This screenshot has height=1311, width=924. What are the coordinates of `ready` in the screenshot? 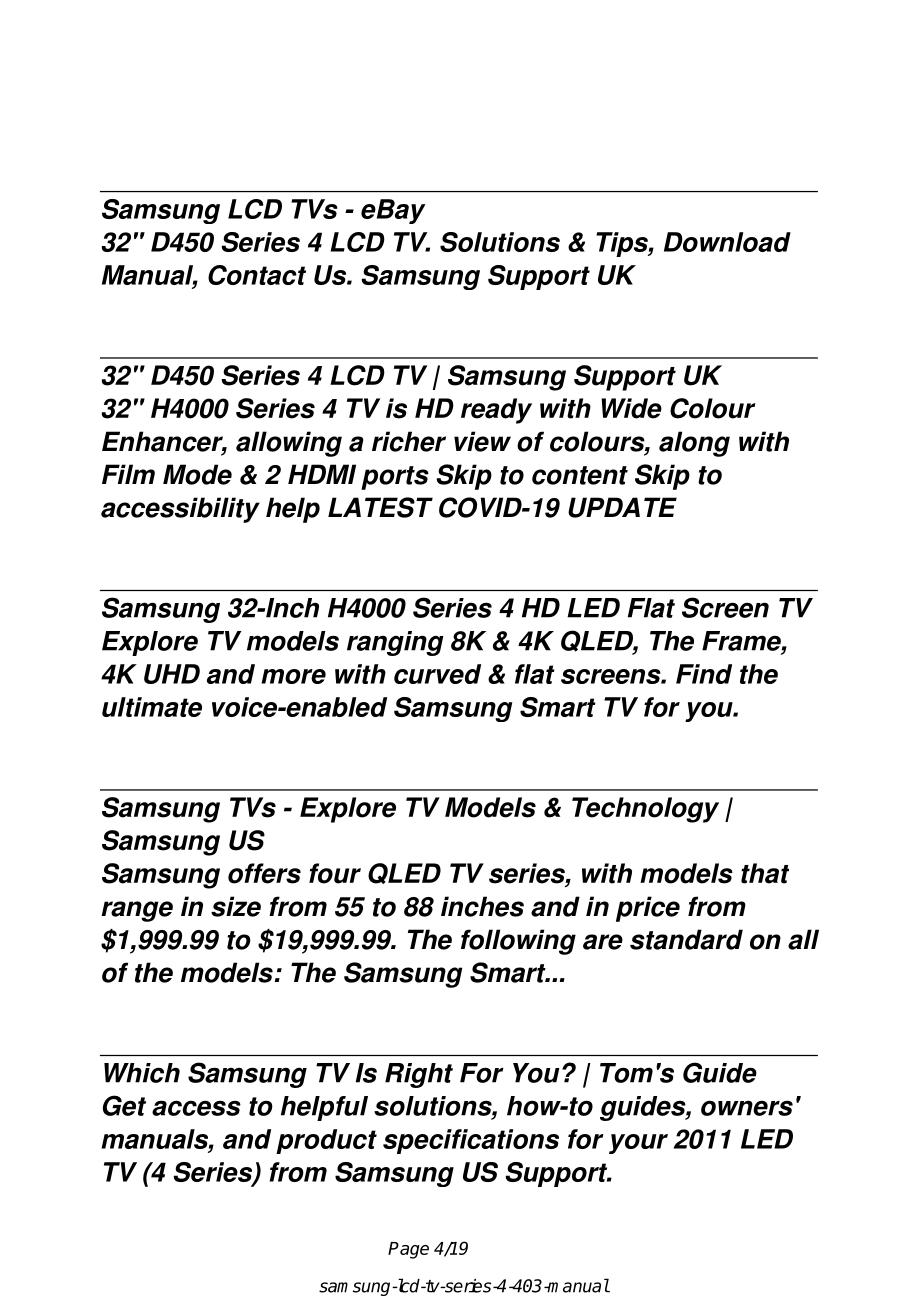 It's located at (496, 411).
